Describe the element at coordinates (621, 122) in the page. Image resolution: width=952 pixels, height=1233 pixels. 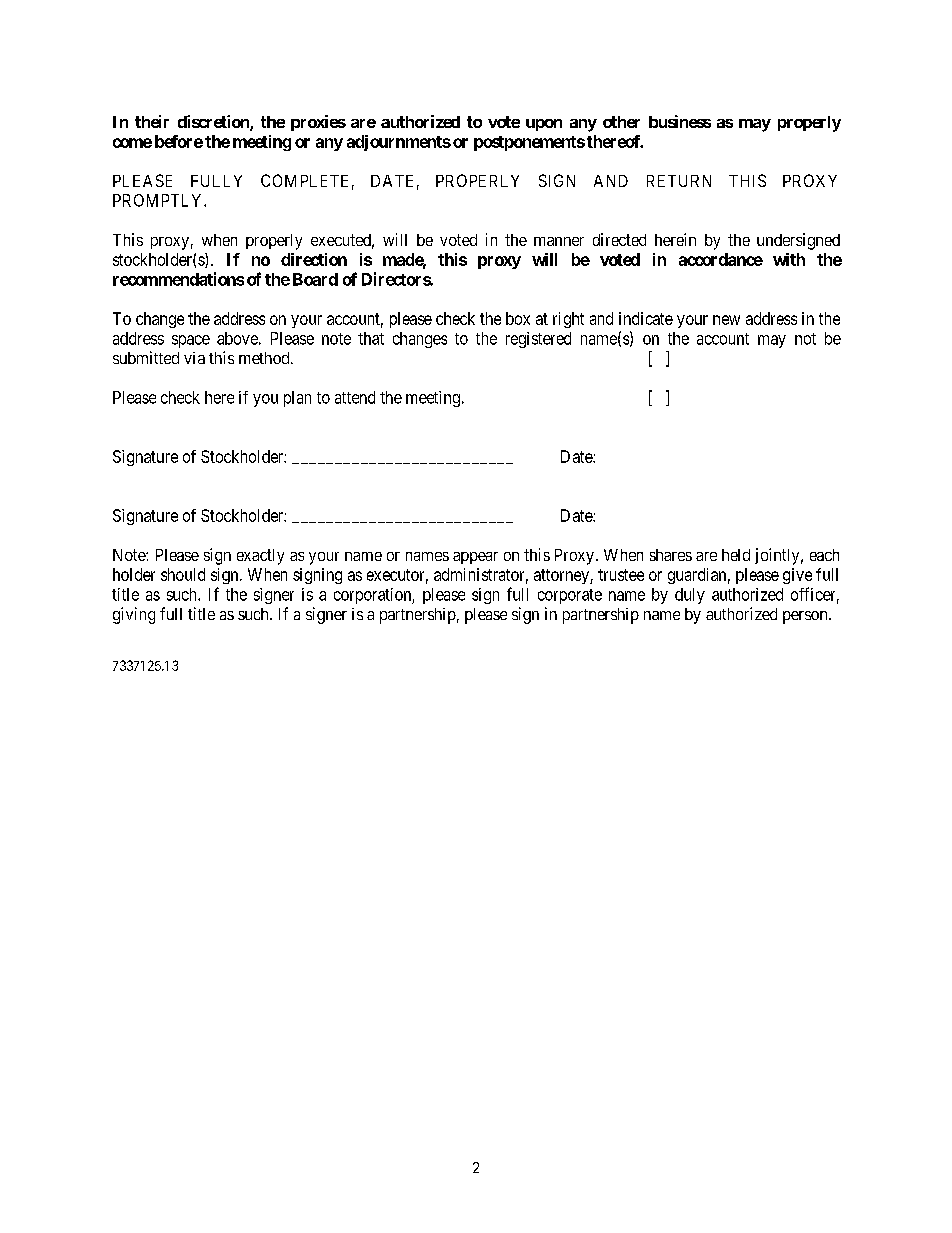
I see `other` at that location.
